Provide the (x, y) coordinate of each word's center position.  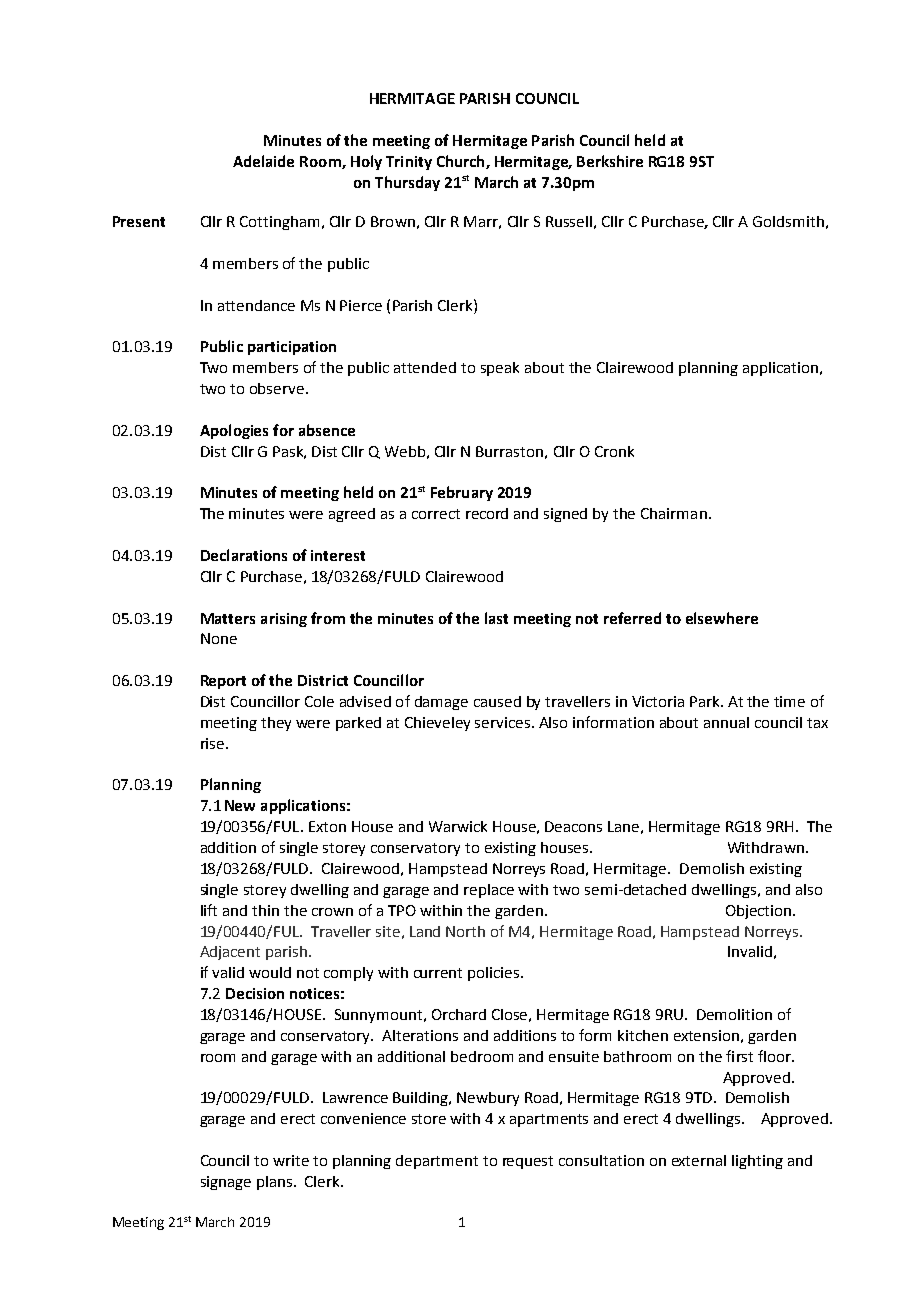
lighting (757, 1162)
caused (497, 701)
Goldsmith (788, 221)
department (437, 1162)
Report (223, 682)
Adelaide (263, 161)
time (789, 701)
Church (462, 162)
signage (226, 1183)
